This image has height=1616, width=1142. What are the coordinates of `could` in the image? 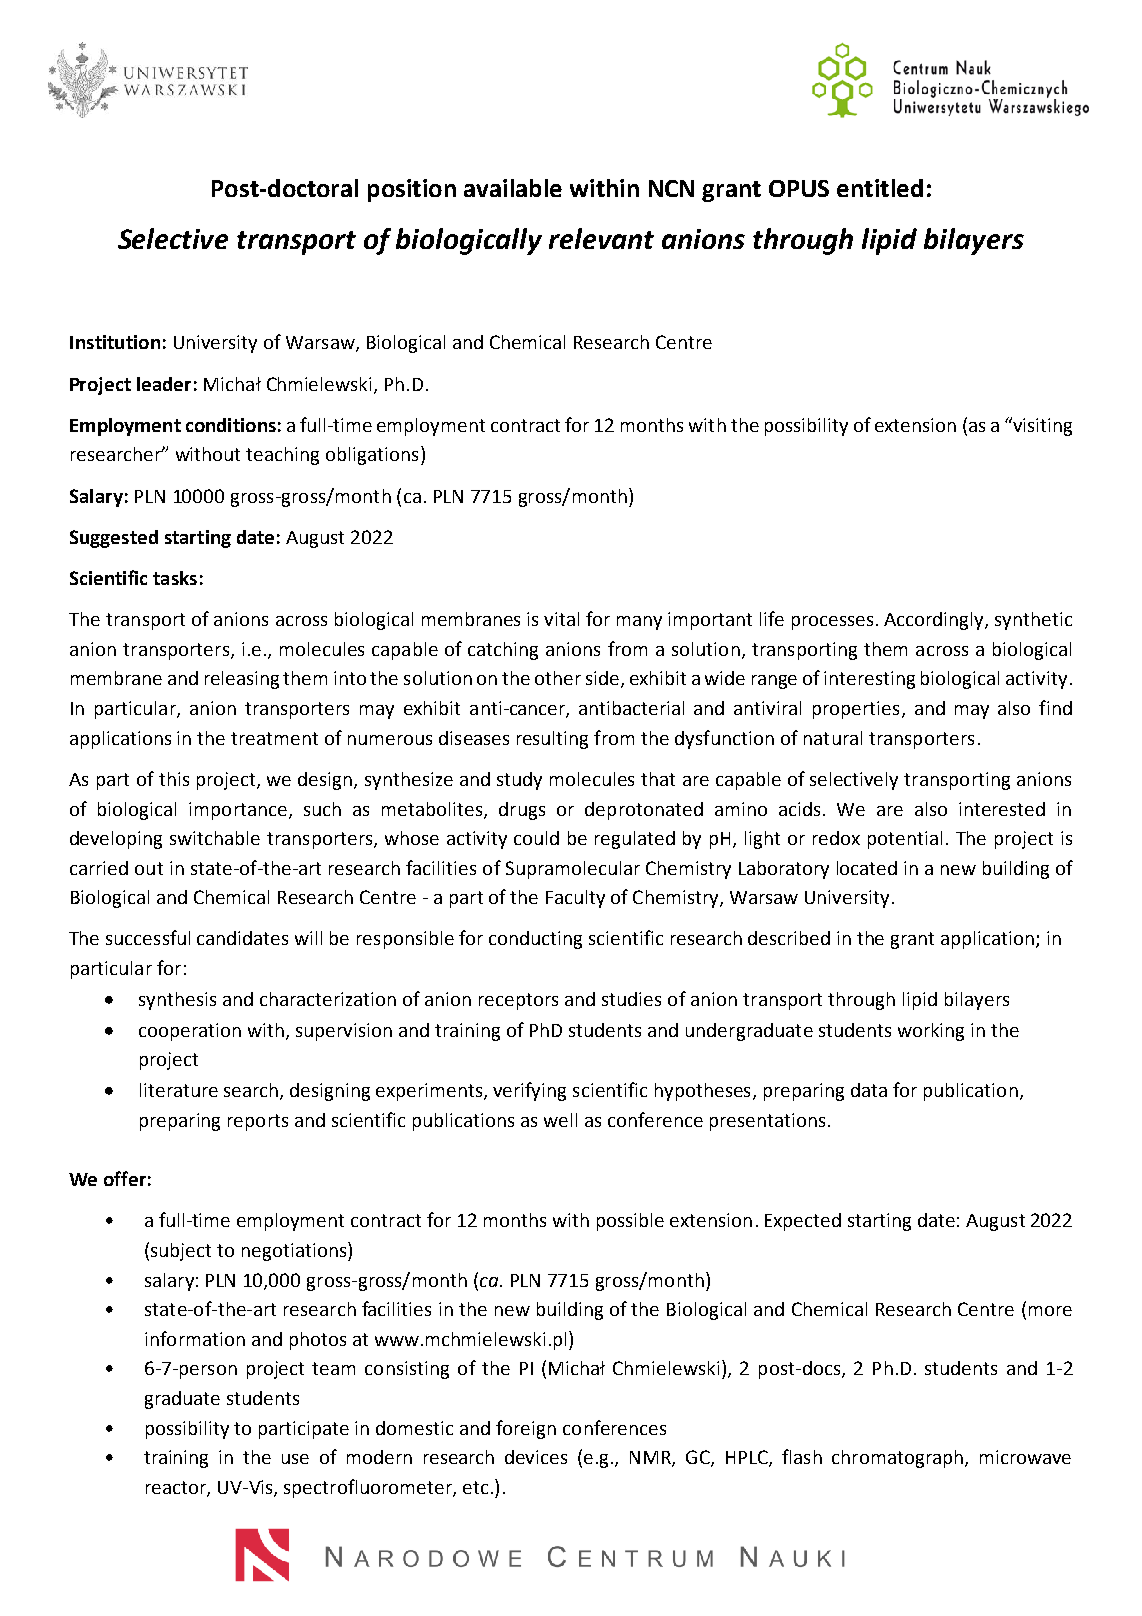 It's located at (536, 838).
